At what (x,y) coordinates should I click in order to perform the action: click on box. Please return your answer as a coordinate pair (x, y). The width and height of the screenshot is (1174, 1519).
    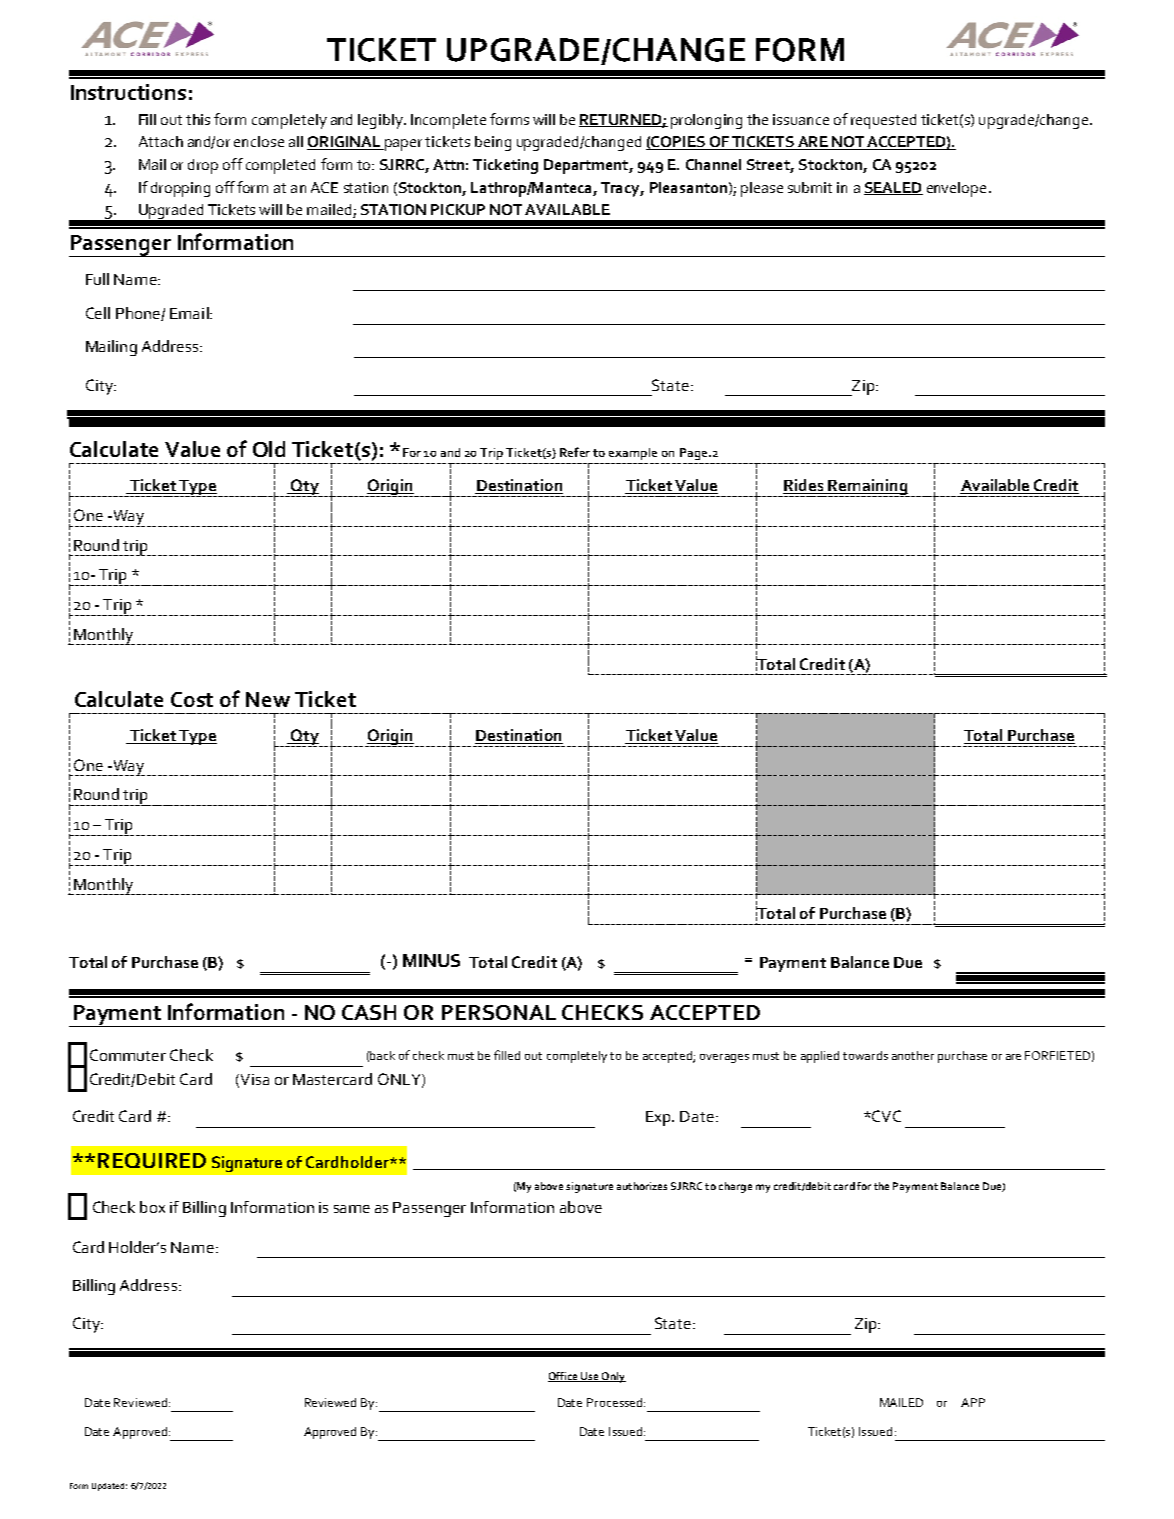
    Looking at the image, I should click on (152, 1207).
